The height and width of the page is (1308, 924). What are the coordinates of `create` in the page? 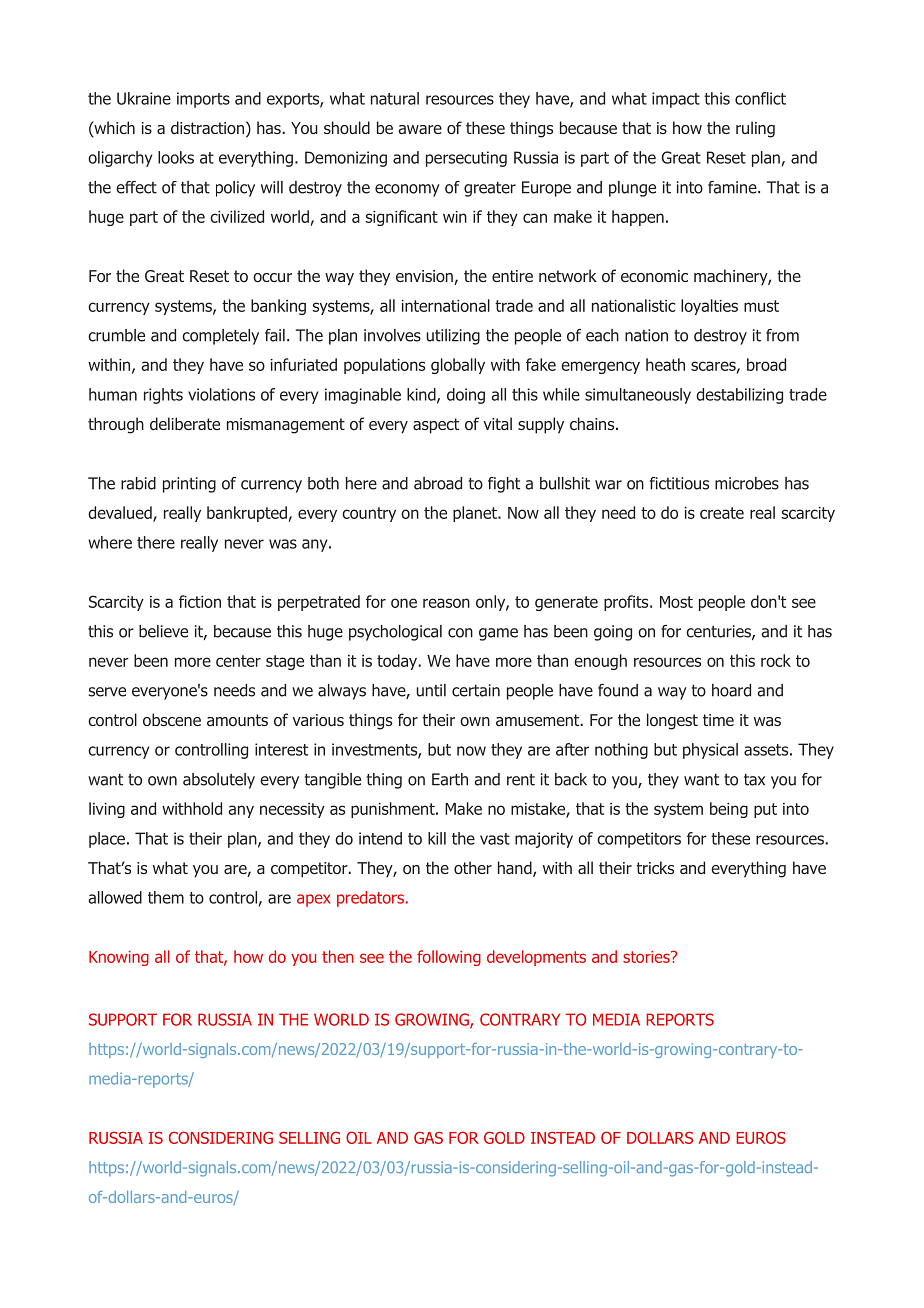 It's located at (722, 513).
